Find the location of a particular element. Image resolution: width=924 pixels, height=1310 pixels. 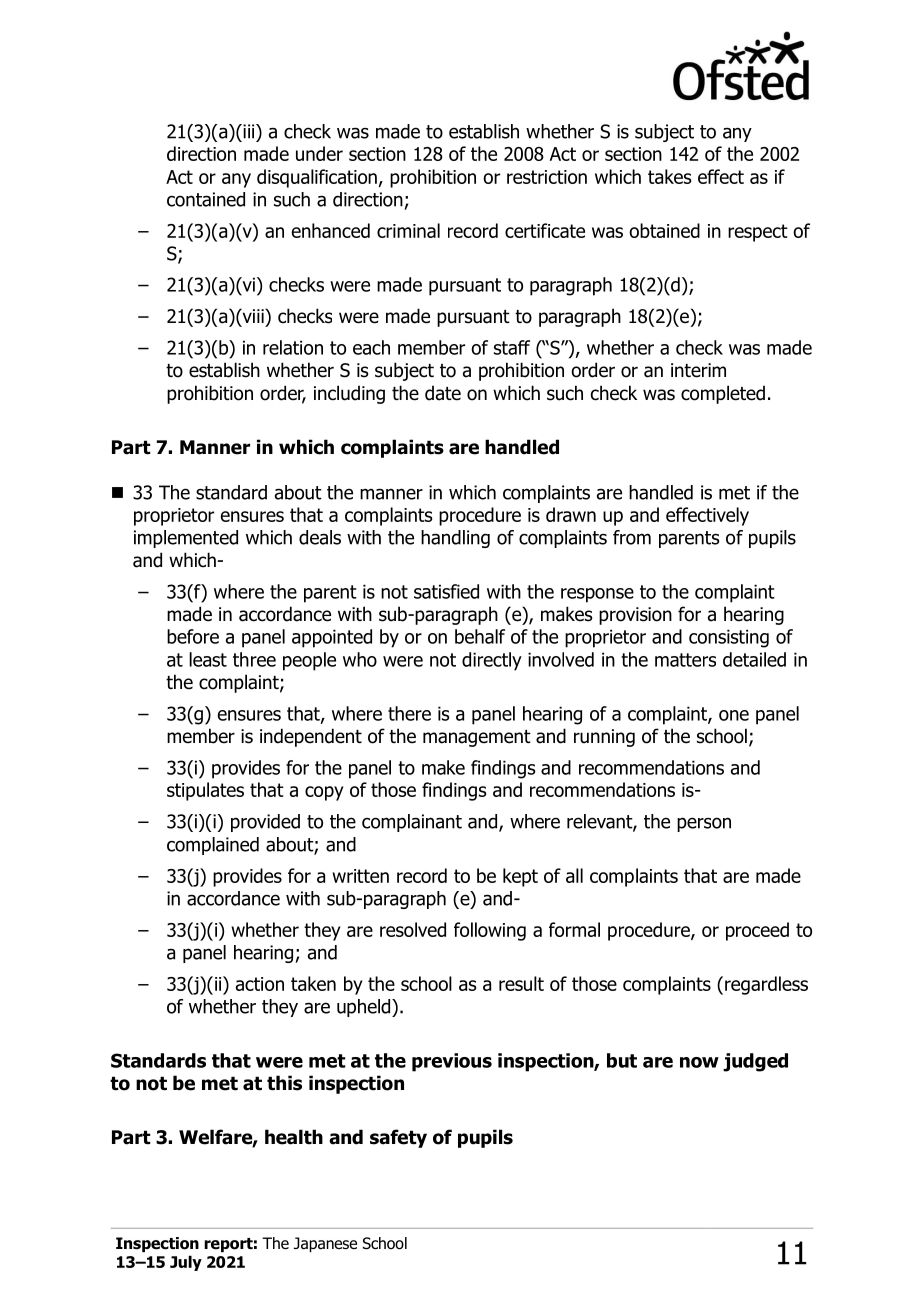

regardless is located at coordinates (766, 985).
